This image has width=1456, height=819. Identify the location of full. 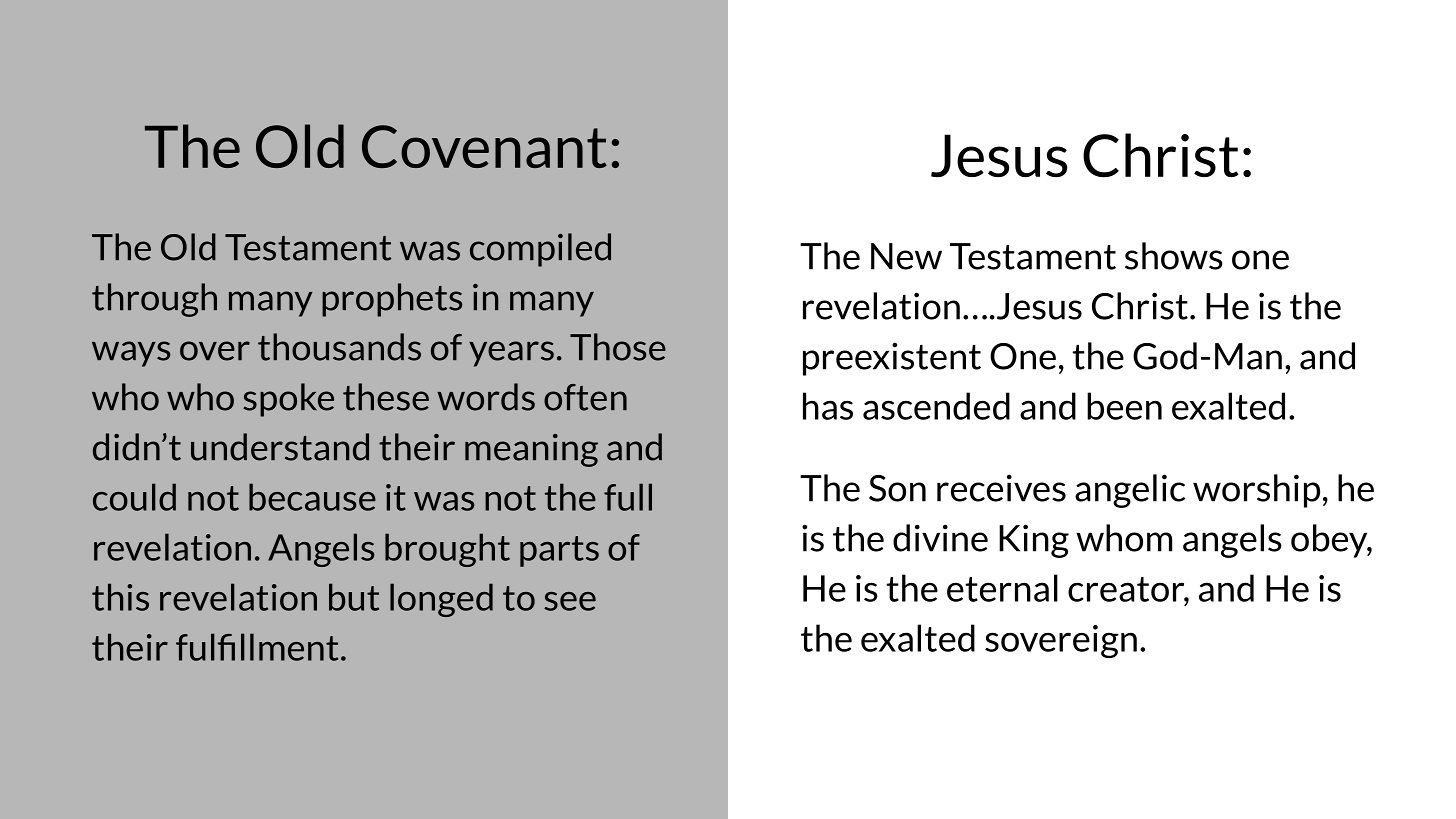
(628, 497).
